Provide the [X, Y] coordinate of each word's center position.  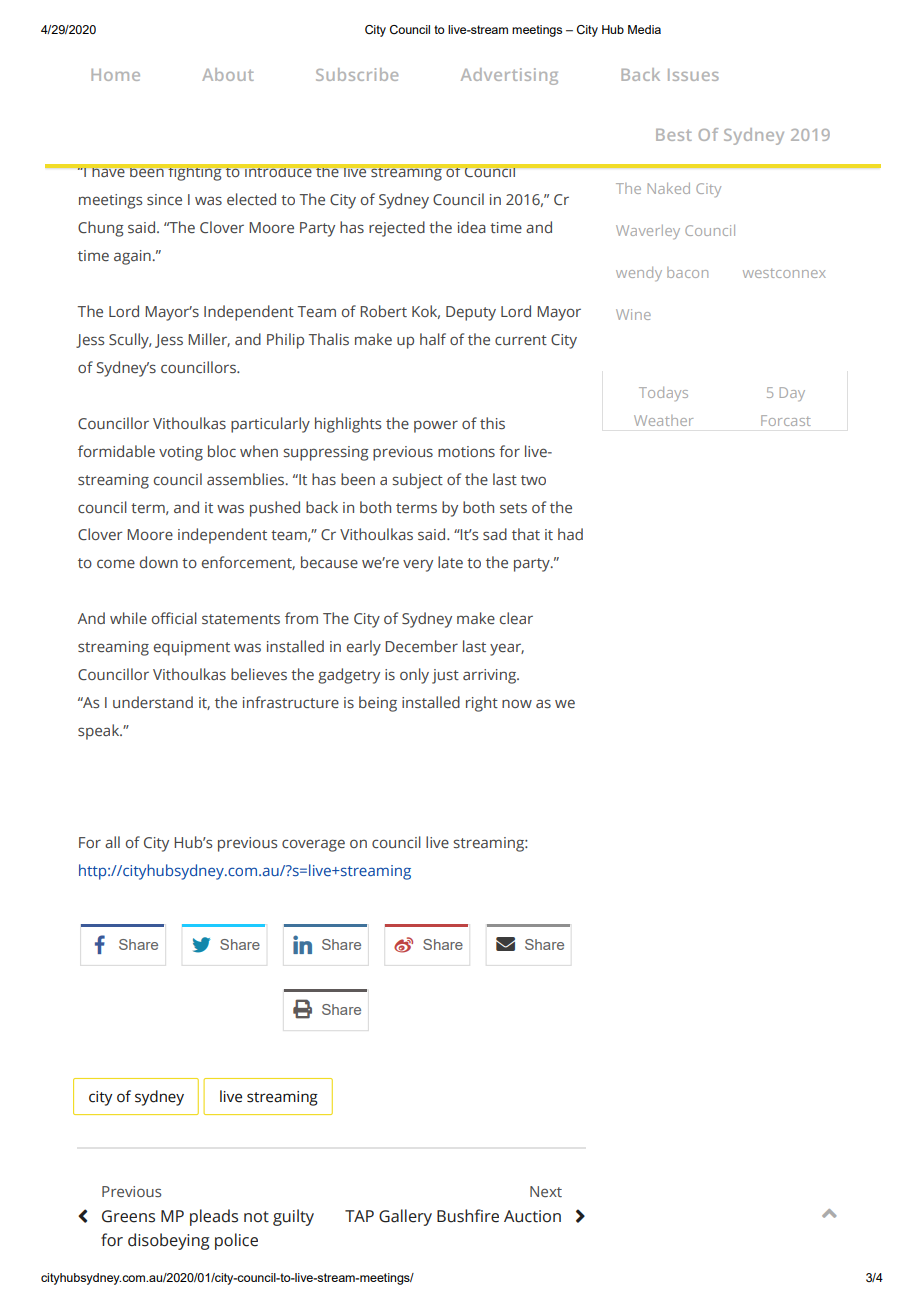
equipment [192, 648]
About [228, 74]
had [570, 534]
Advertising [509, 76]
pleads [214, 1217]
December [421, 646]
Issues [693, 75]
